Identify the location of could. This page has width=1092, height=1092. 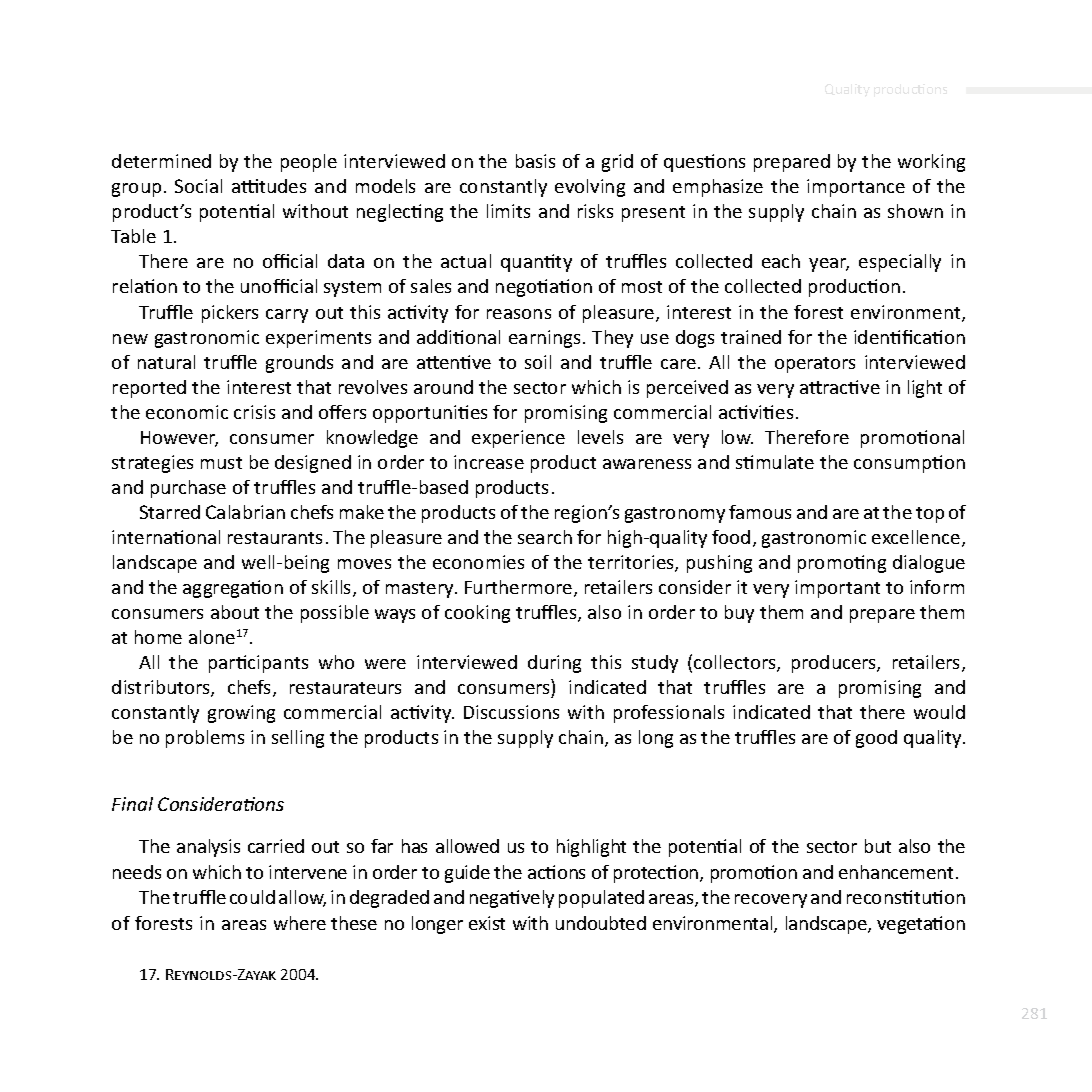
(252, 897).
